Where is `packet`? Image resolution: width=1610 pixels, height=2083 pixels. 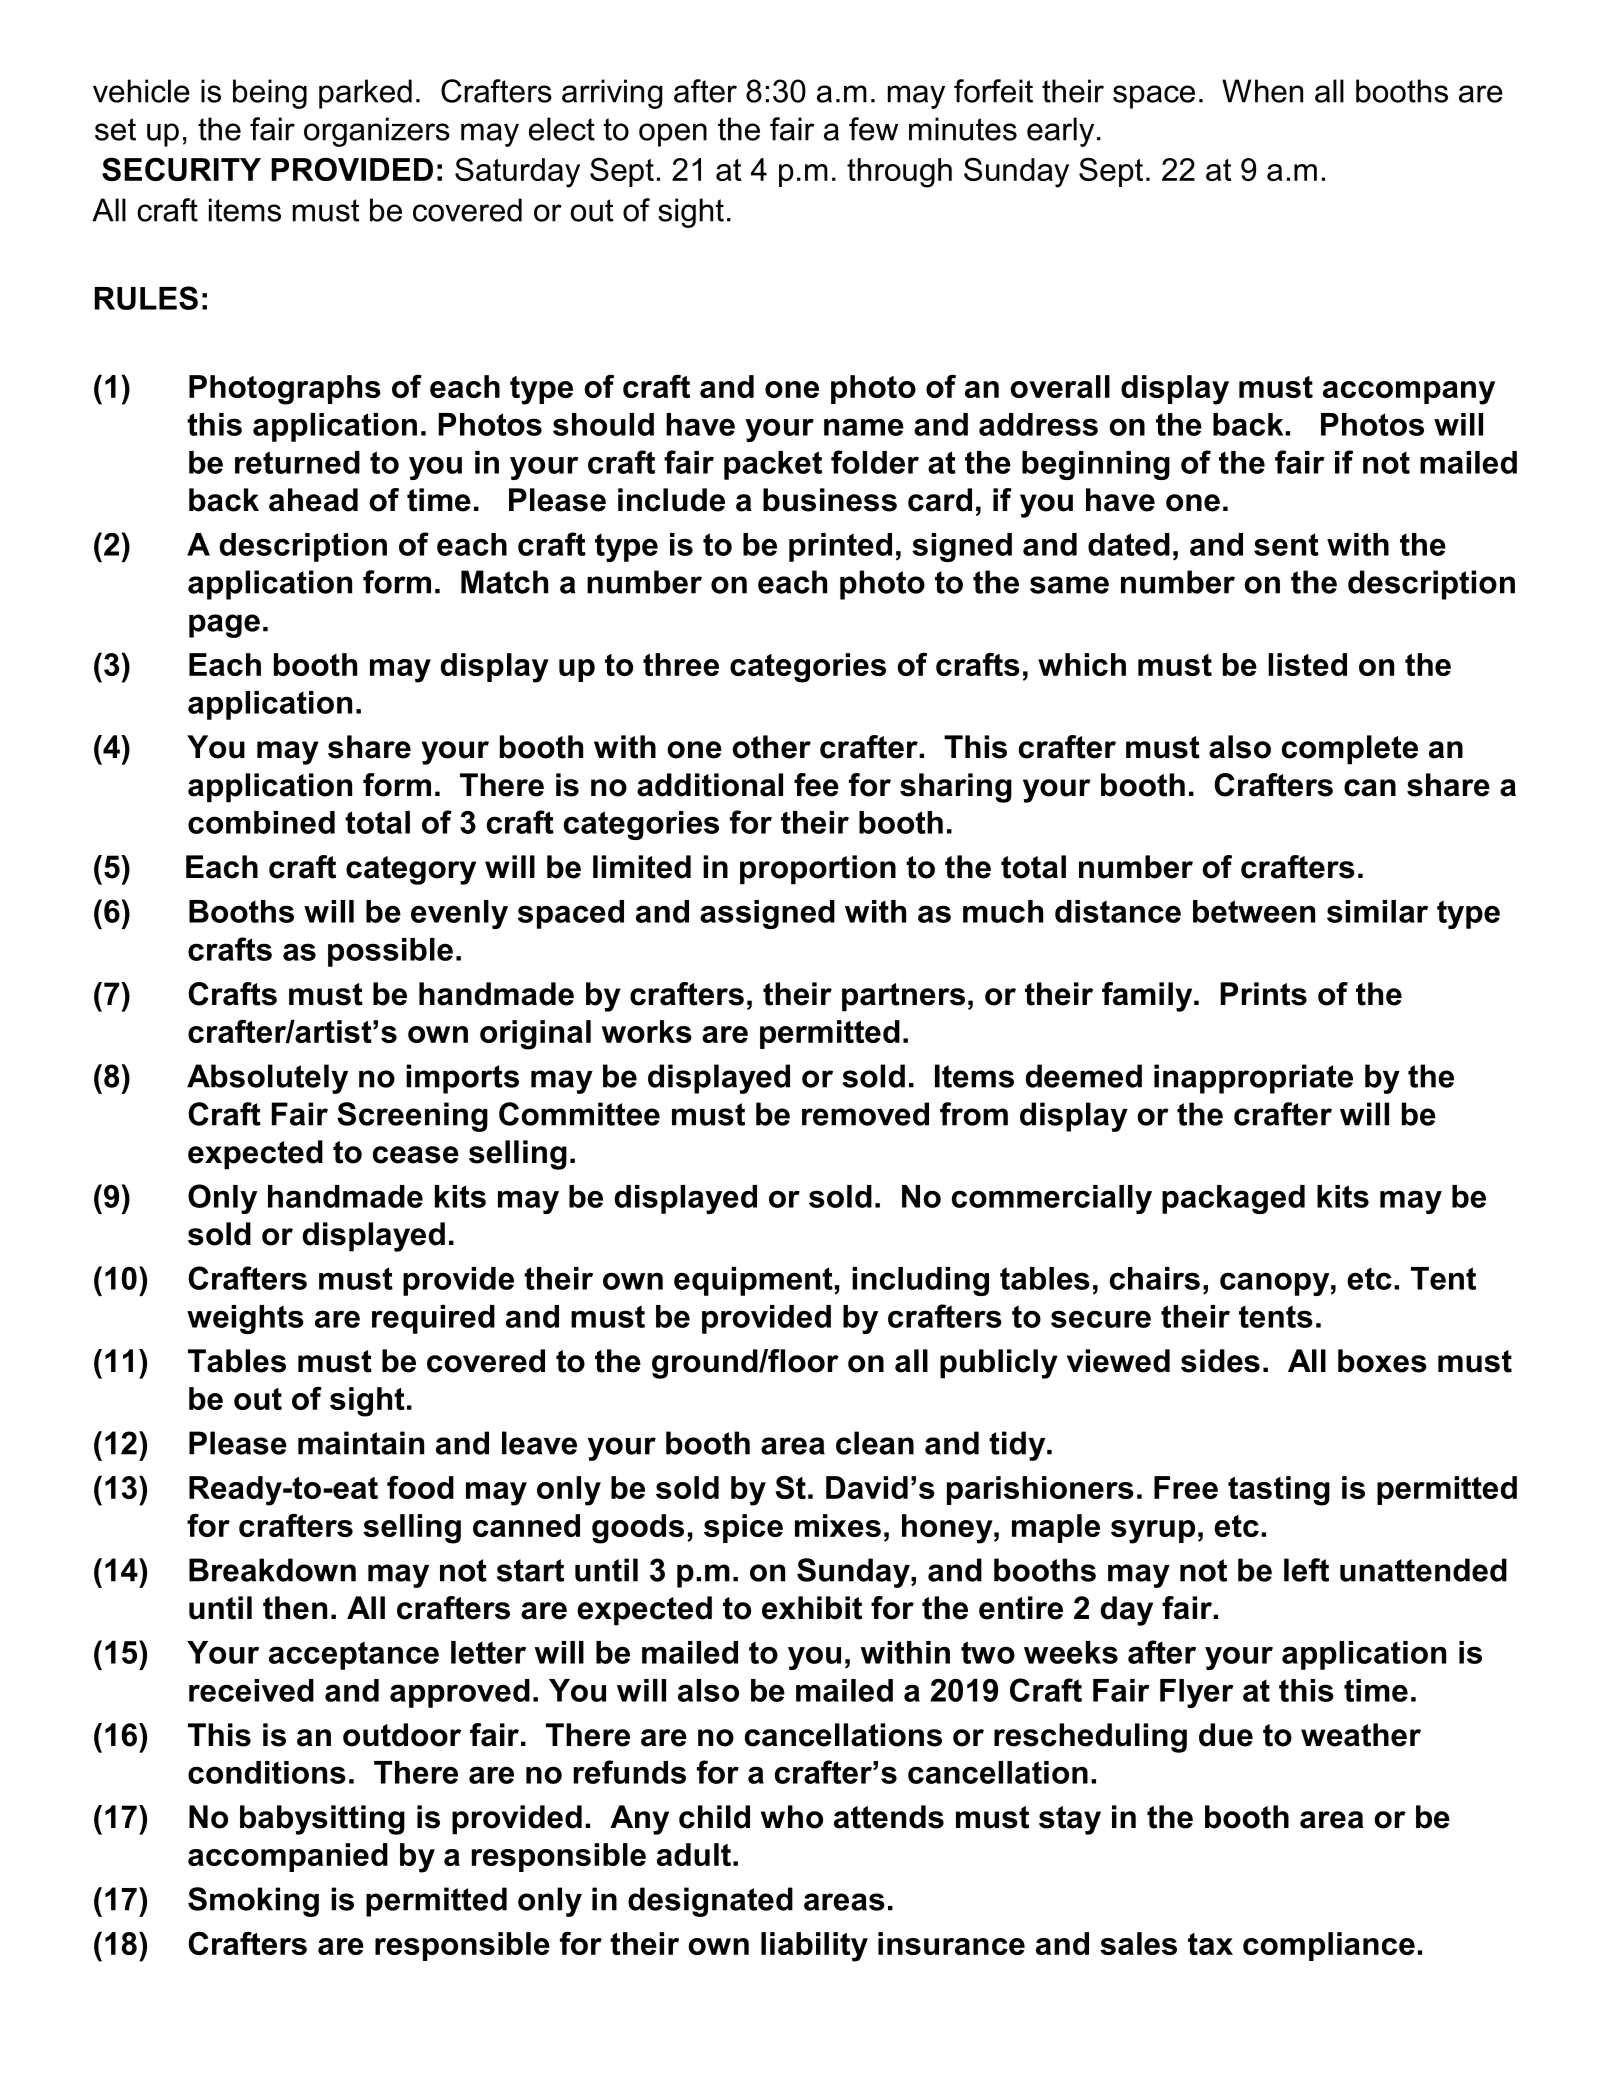
packet is located at coordinates (773, 465).
